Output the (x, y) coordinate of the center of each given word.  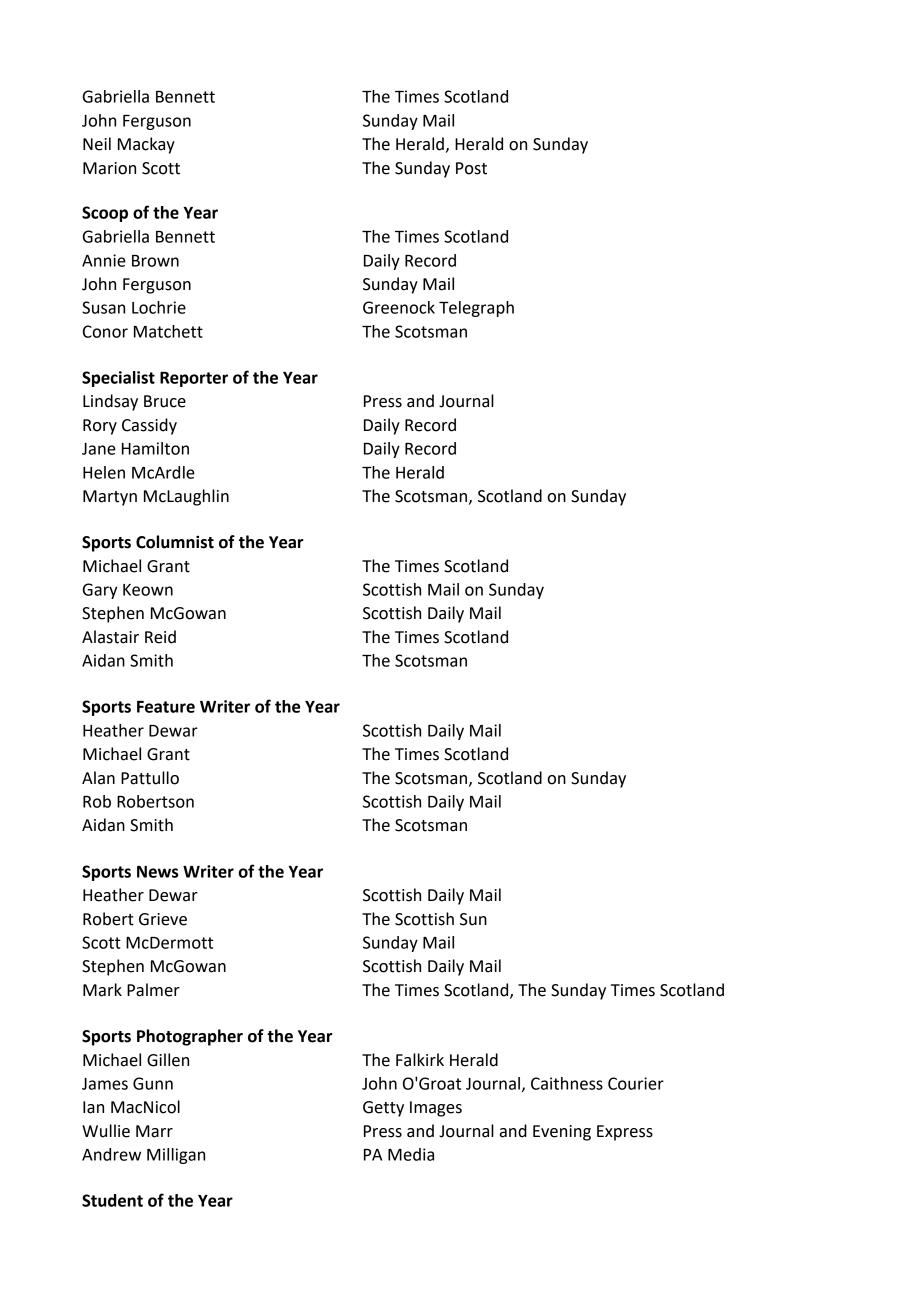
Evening (562, 1133)
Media (411, 1154)
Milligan (176, 1156)
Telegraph (476, 309)
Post (471, 168)
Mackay (146, 145)
